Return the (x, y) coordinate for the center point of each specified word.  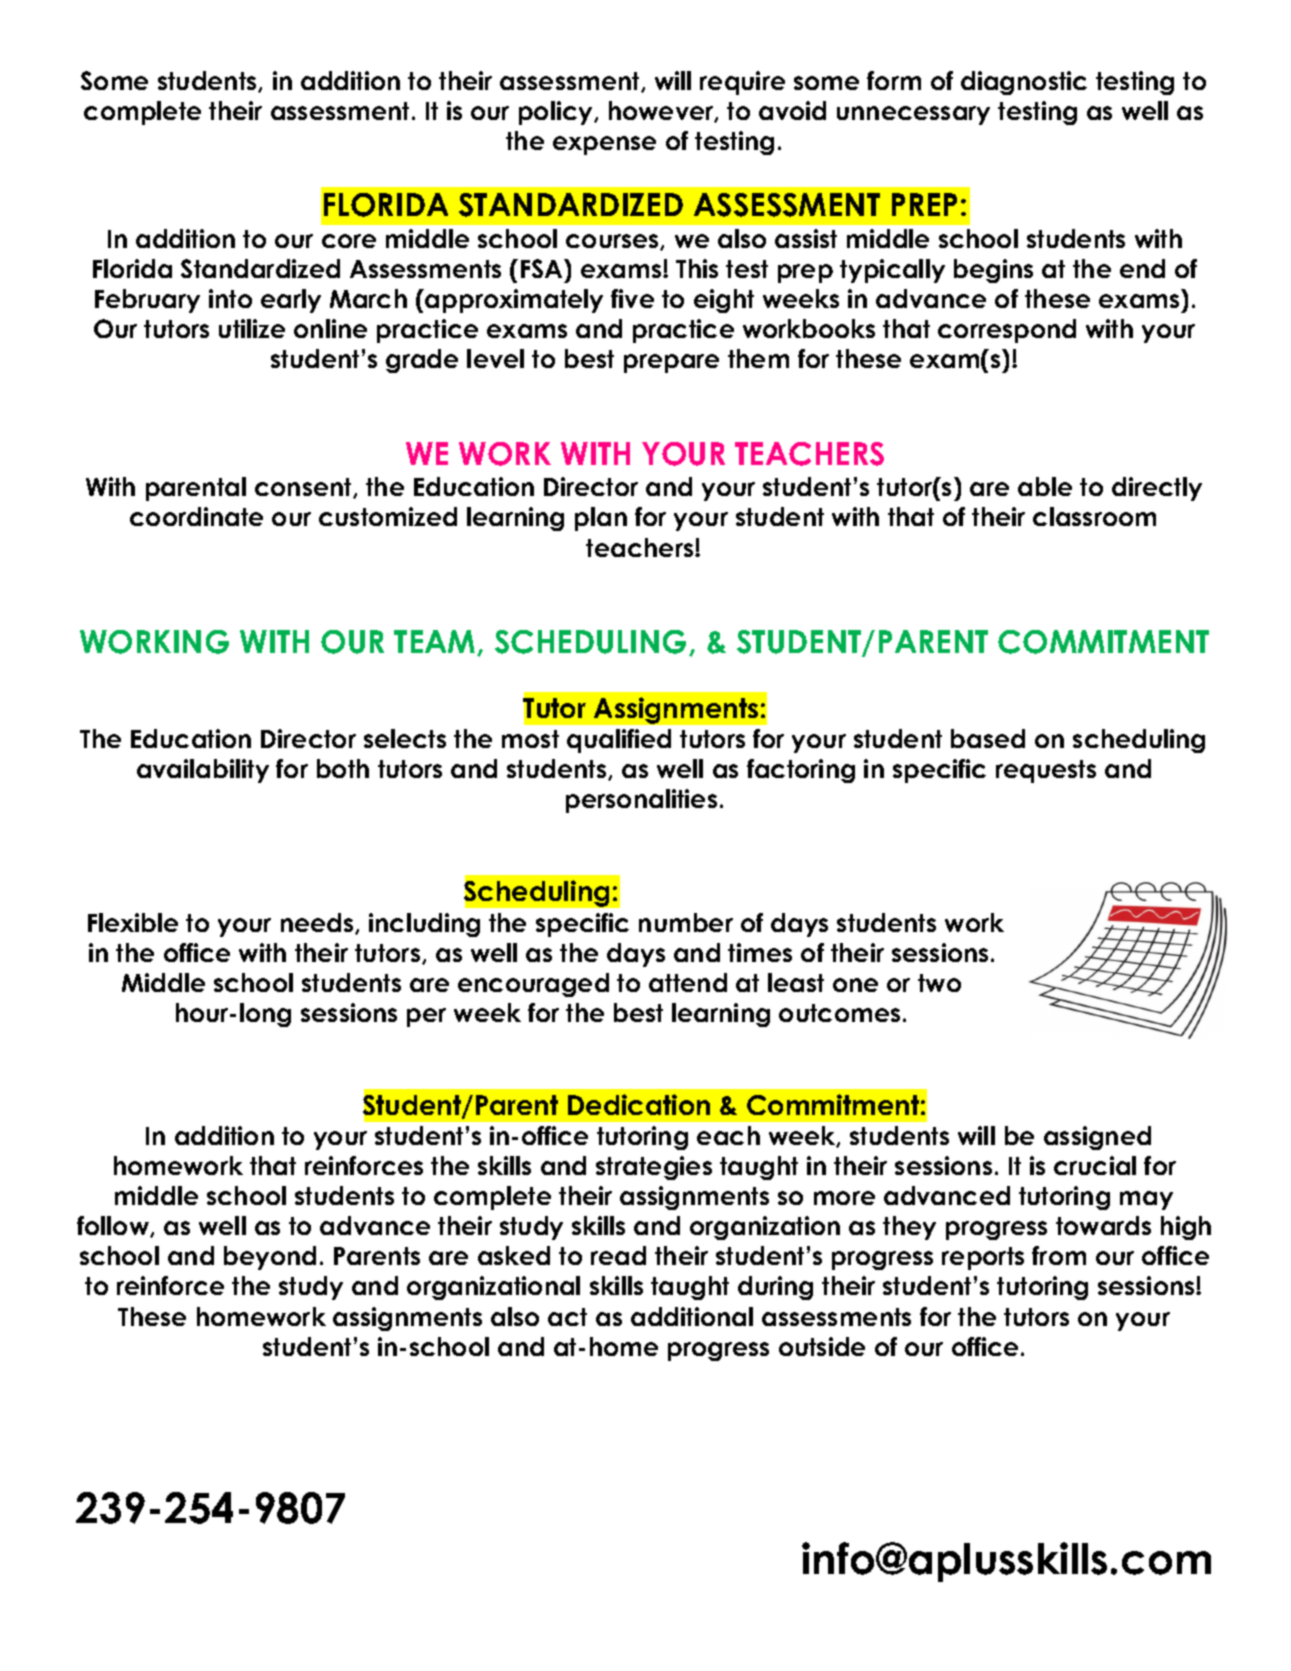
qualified (619, 741)
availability (203, 771)
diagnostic (1024, 83)
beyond (270, 1258)
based (988, 738)
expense (604, 145)
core (349, 241)
